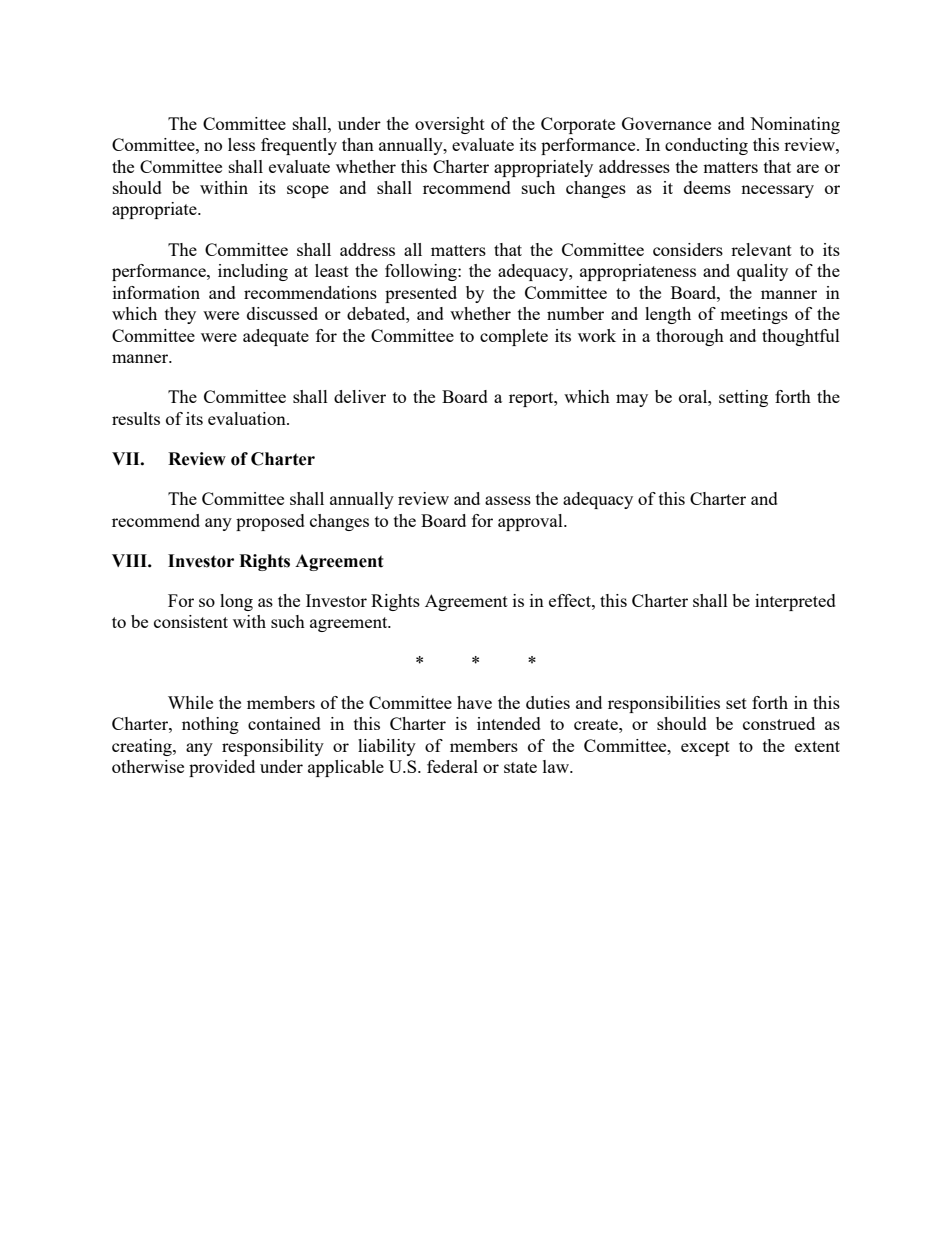 The image size is (952, 1233). I want to click on thorough, so click(690, 337).
